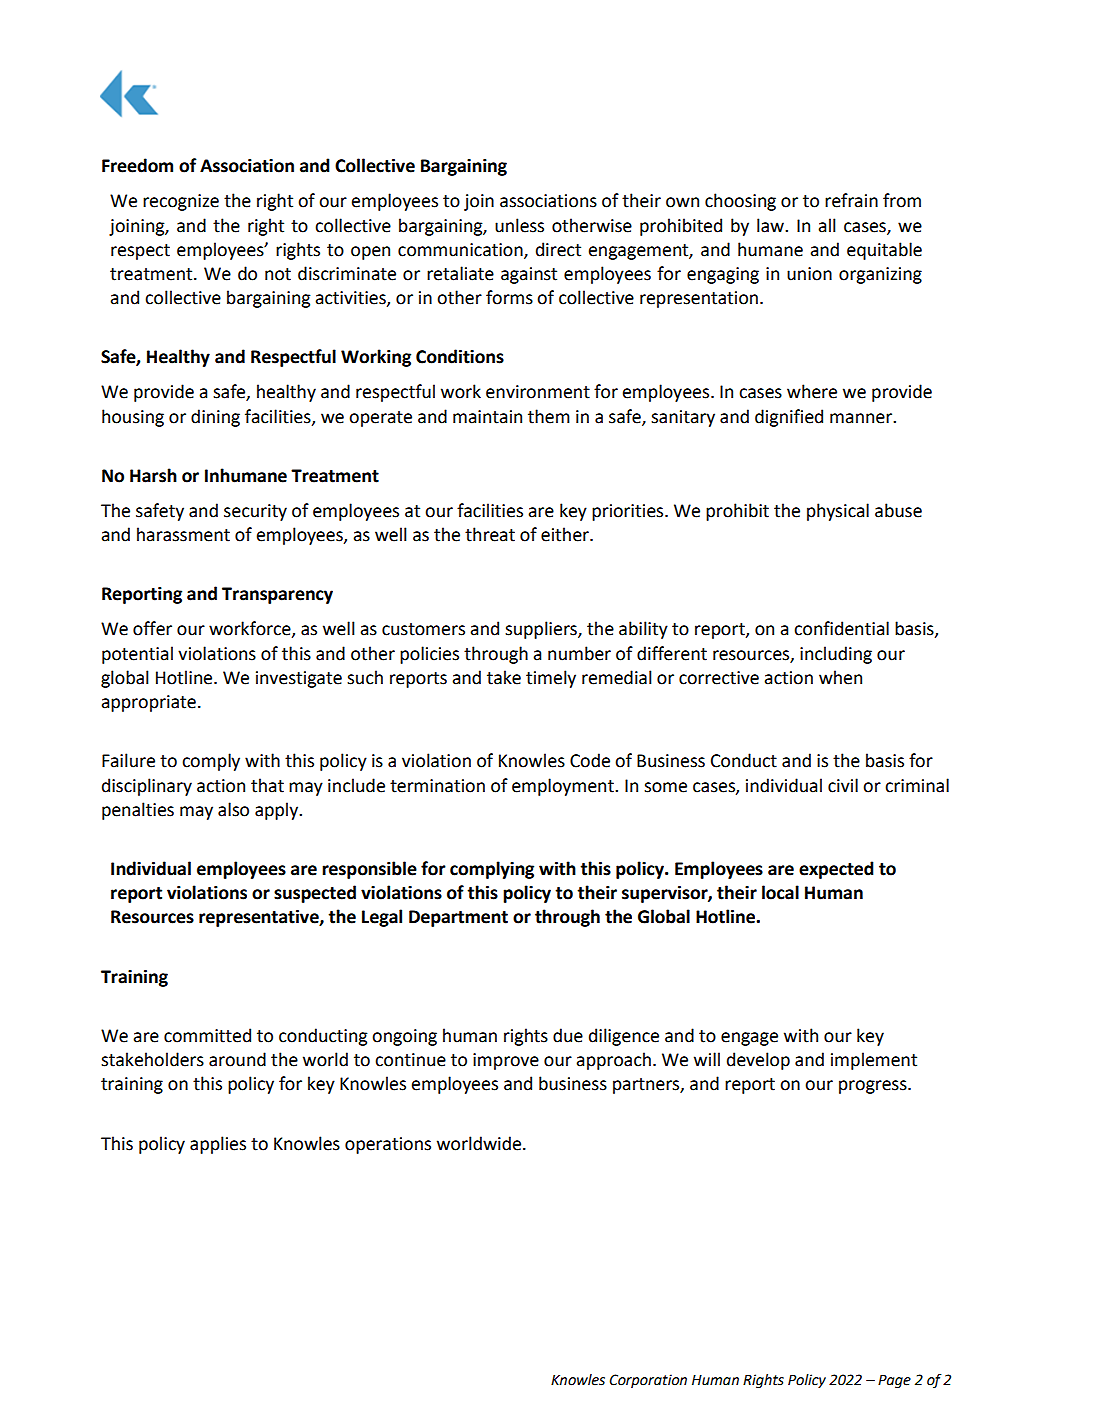 The height and width of the screenshot is (1428, 1103). What do you see at coordinates (218, 1145) in the screenshot?
I see `applies` at bounding box center [218, 1145].
